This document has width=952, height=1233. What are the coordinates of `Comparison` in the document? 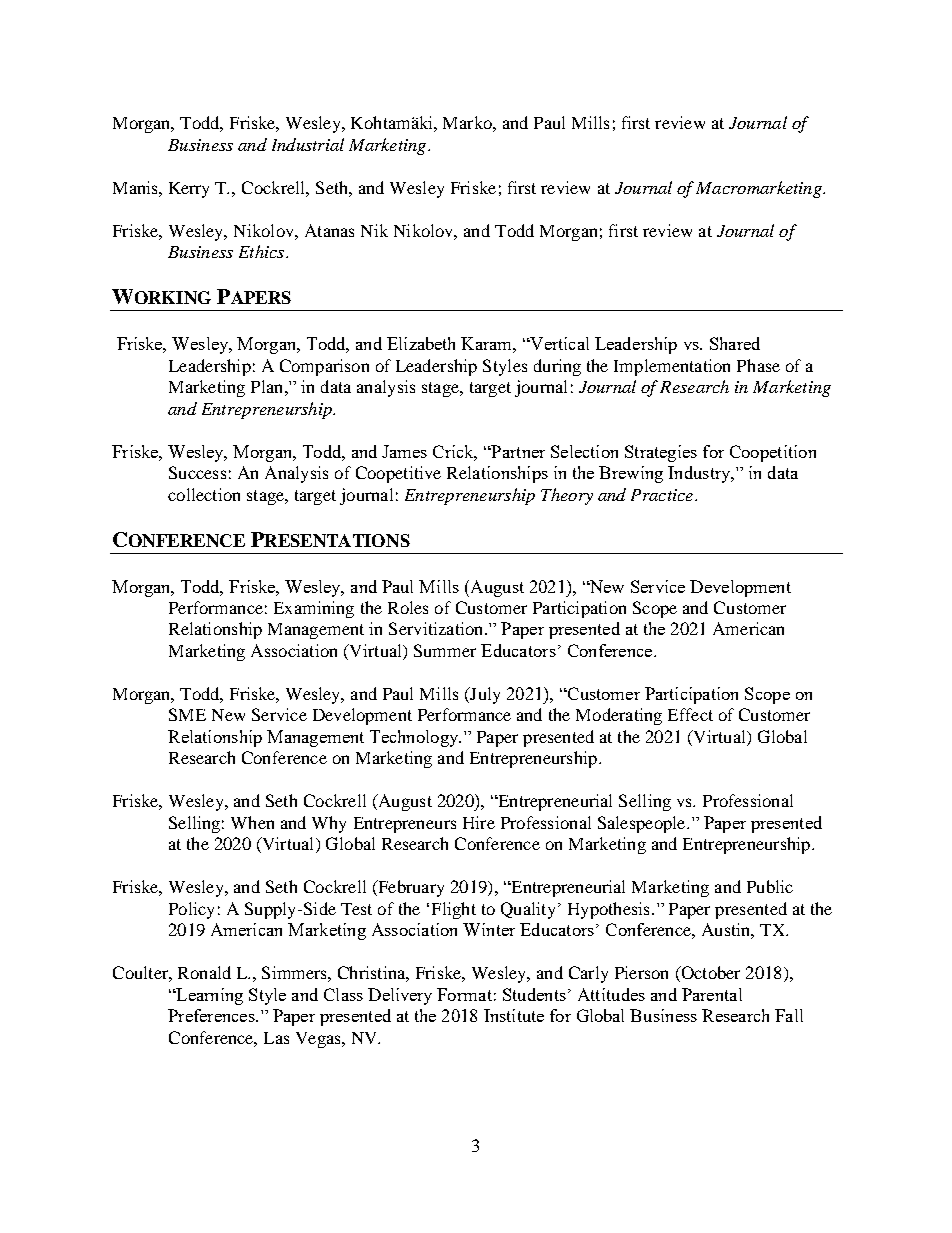 It's located at (324, 367).
